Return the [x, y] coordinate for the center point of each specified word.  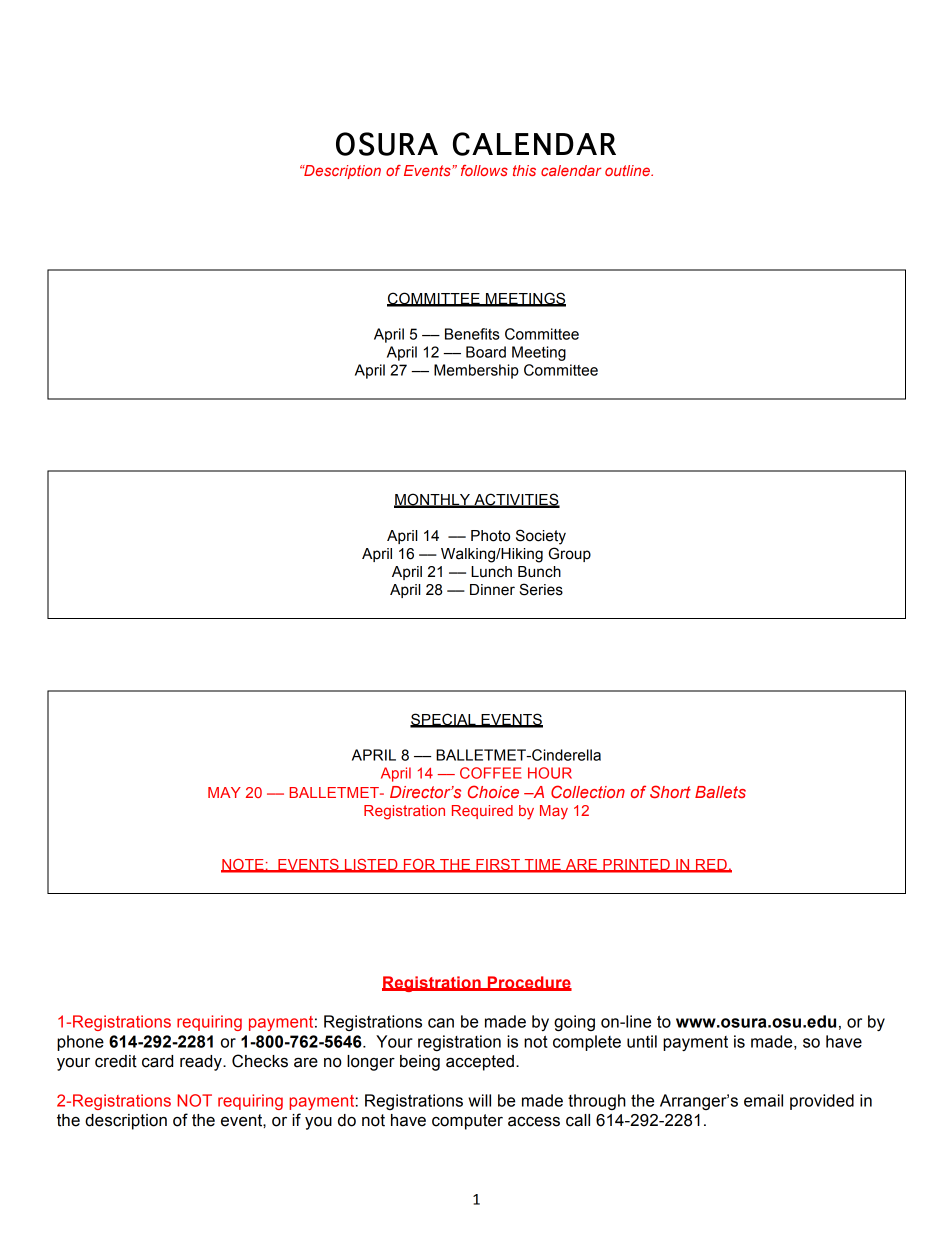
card [157, 1061]
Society [541, 537]
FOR [420, 865]
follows [484, 170]
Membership [476, 371]
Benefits [472, 334]
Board [486, 352]
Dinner [492, 590]
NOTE [243, 865]
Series [541, 589]
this [524, 170]
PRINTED [636, 865]
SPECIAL [444, 720]
